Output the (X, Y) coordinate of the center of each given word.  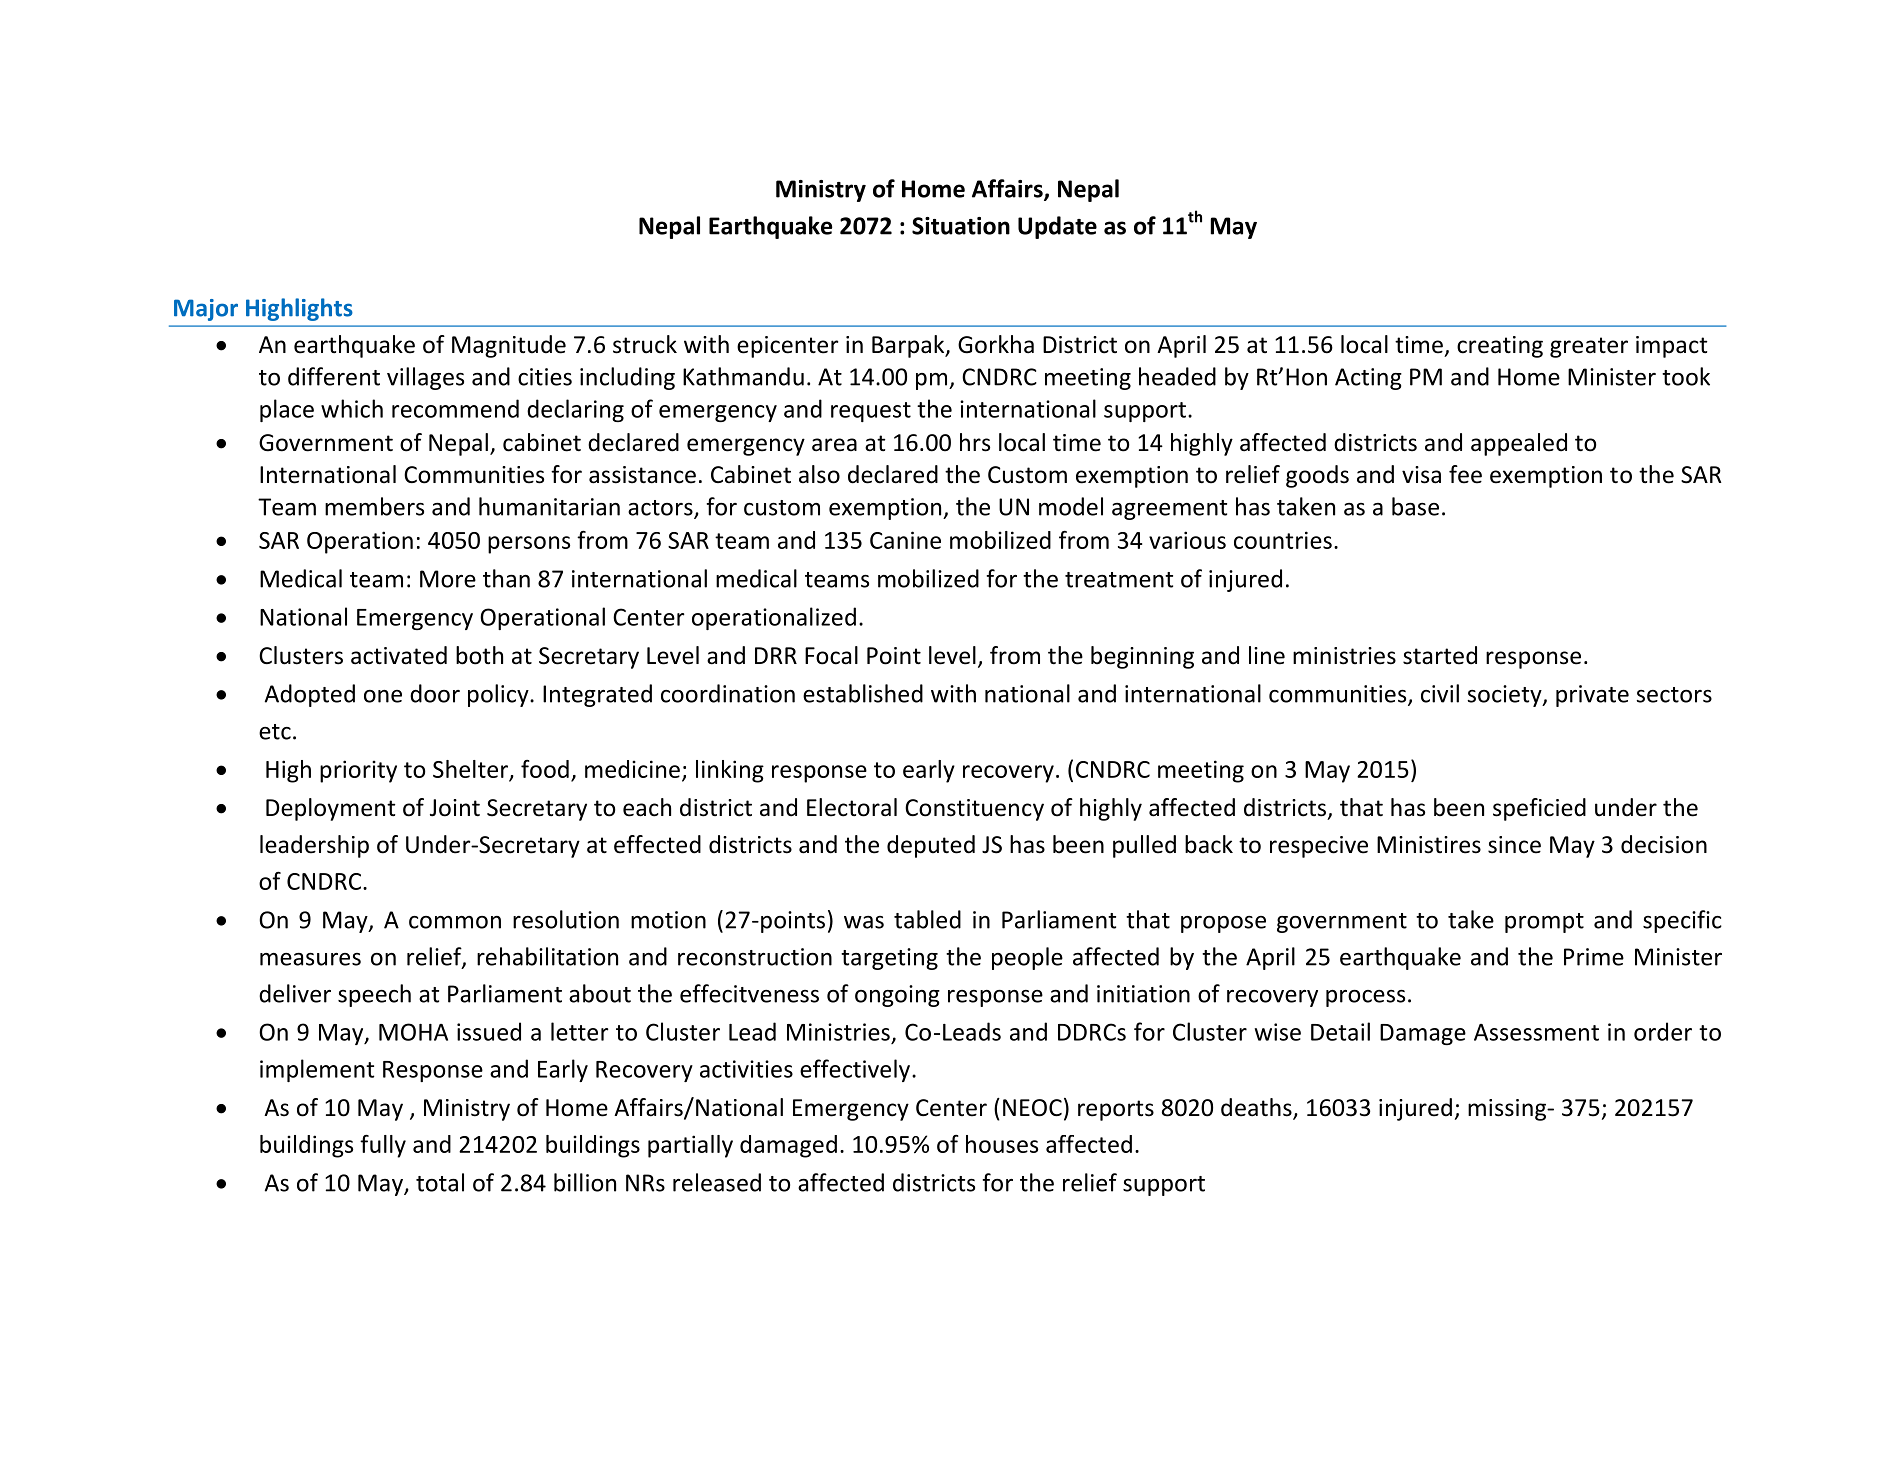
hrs (975, 442)
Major (206, 310)
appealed (1519, 444)
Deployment (330, 809)
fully (383, 1146)
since (1514, 845)
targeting (889, 959)
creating (1500, 347)
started (1440, 655)
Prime (1594, 957)
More (448, 579)
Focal (831, 655)
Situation (961, 226)
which (352, 408)
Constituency (974, 810)
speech (374, 995)
